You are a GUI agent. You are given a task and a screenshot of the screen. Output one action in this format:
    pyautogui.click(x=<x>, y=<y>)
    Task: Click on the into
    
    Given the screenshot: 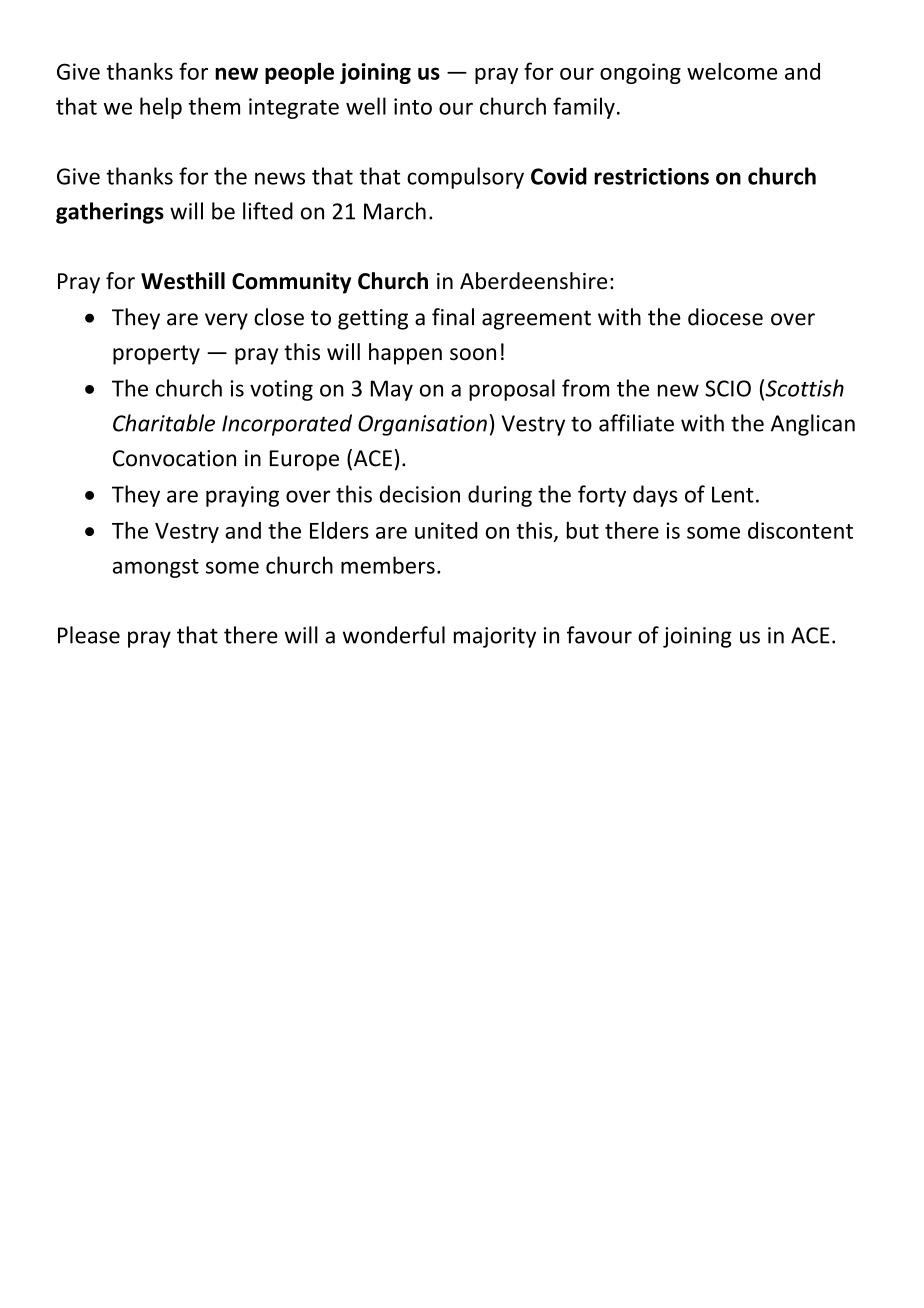 What is the action you would take?
    pyautogui.click(x=413, y=106)
